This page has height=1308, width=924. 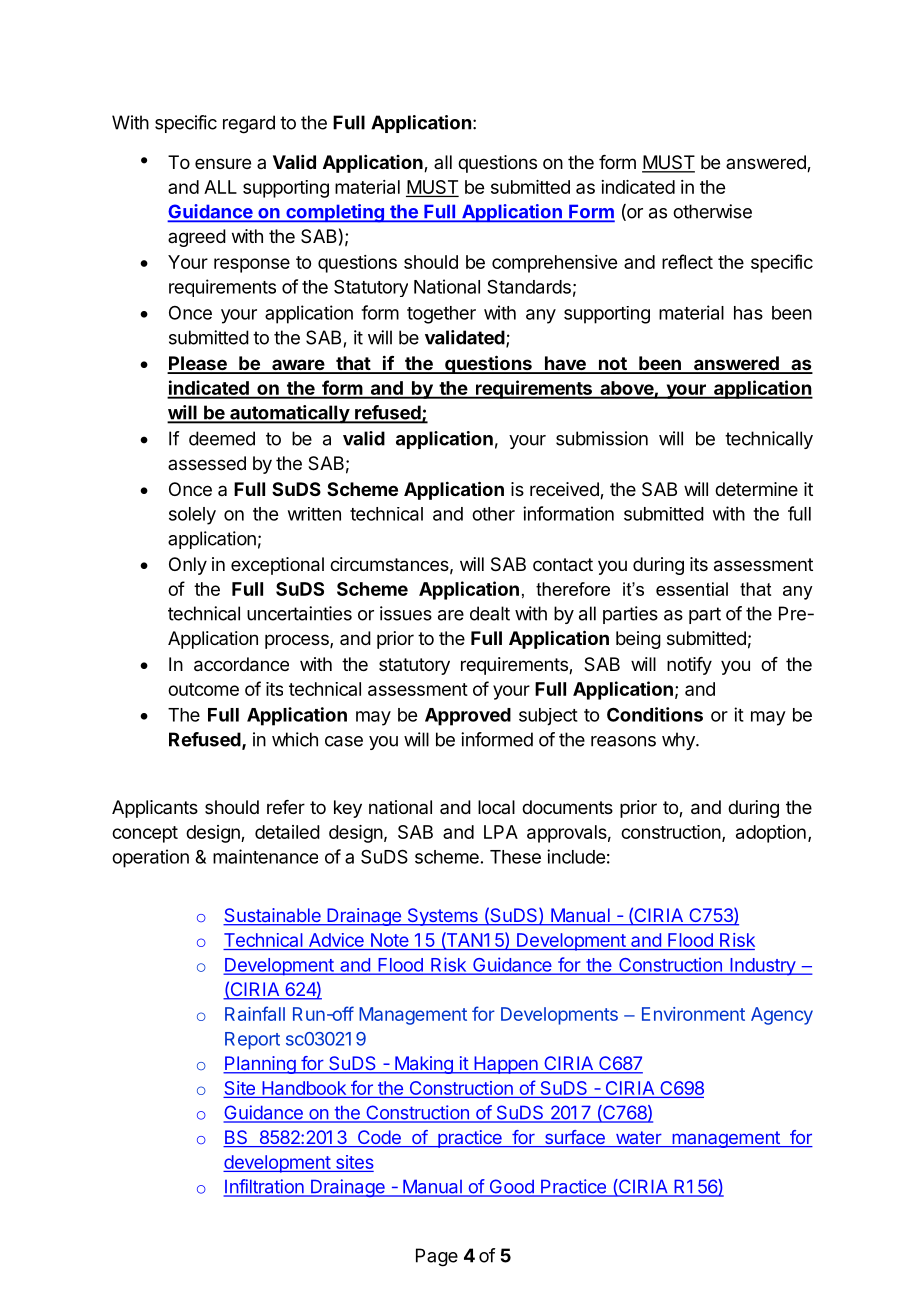 What do you see at coordinates (468, 717) in the page?
I see `Approved` at bounding box center [468, 717].
